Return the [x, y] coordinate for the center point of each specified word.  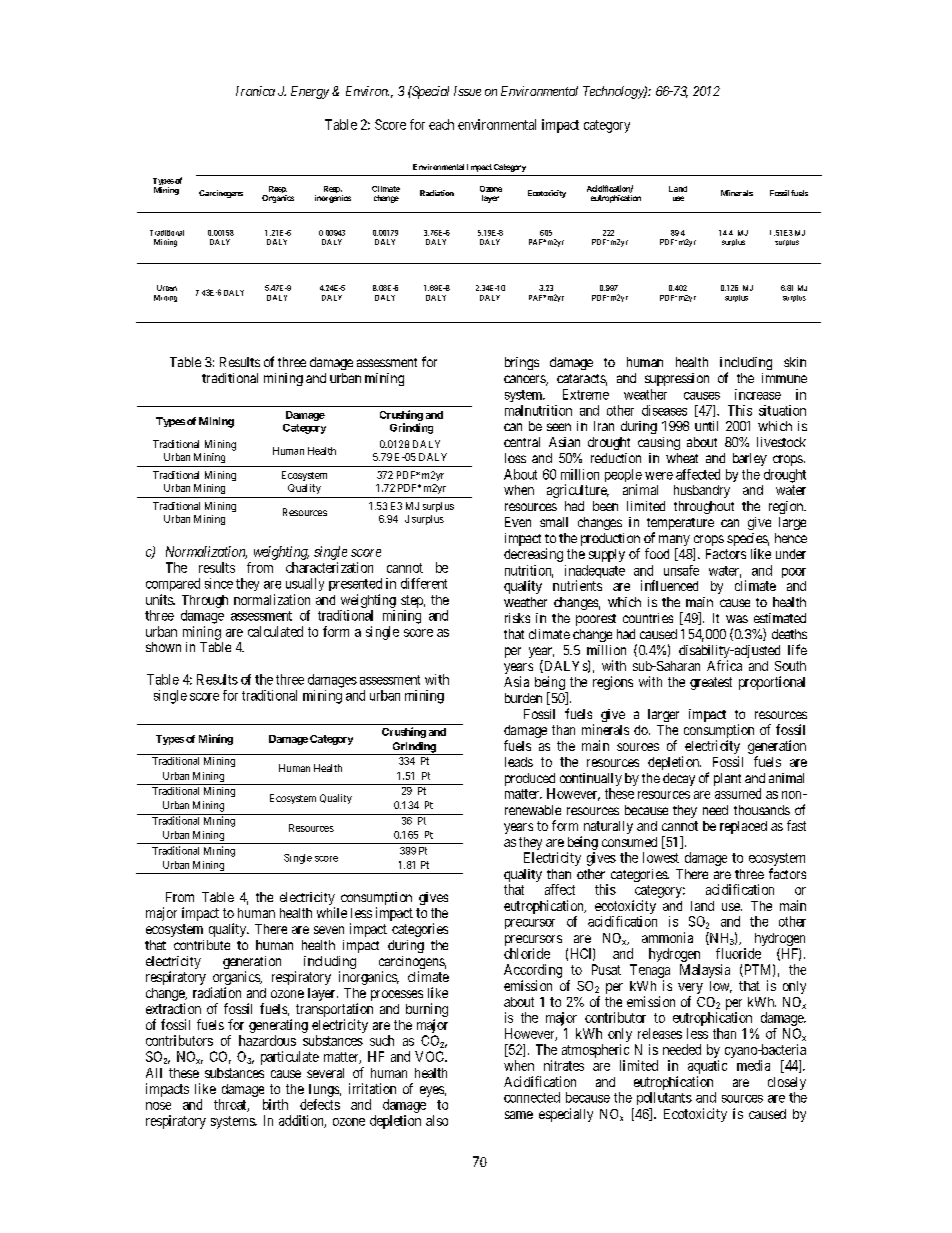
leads [519, 762]
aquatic [707, 1067]
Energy [310, 92]
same [519, 1115]
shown [163, 647]
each [441, 124]
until [706, 426]
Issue [467, 91]
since [219, 583]
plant [727, 779]
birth [275, 1104]
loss [515, 458]
